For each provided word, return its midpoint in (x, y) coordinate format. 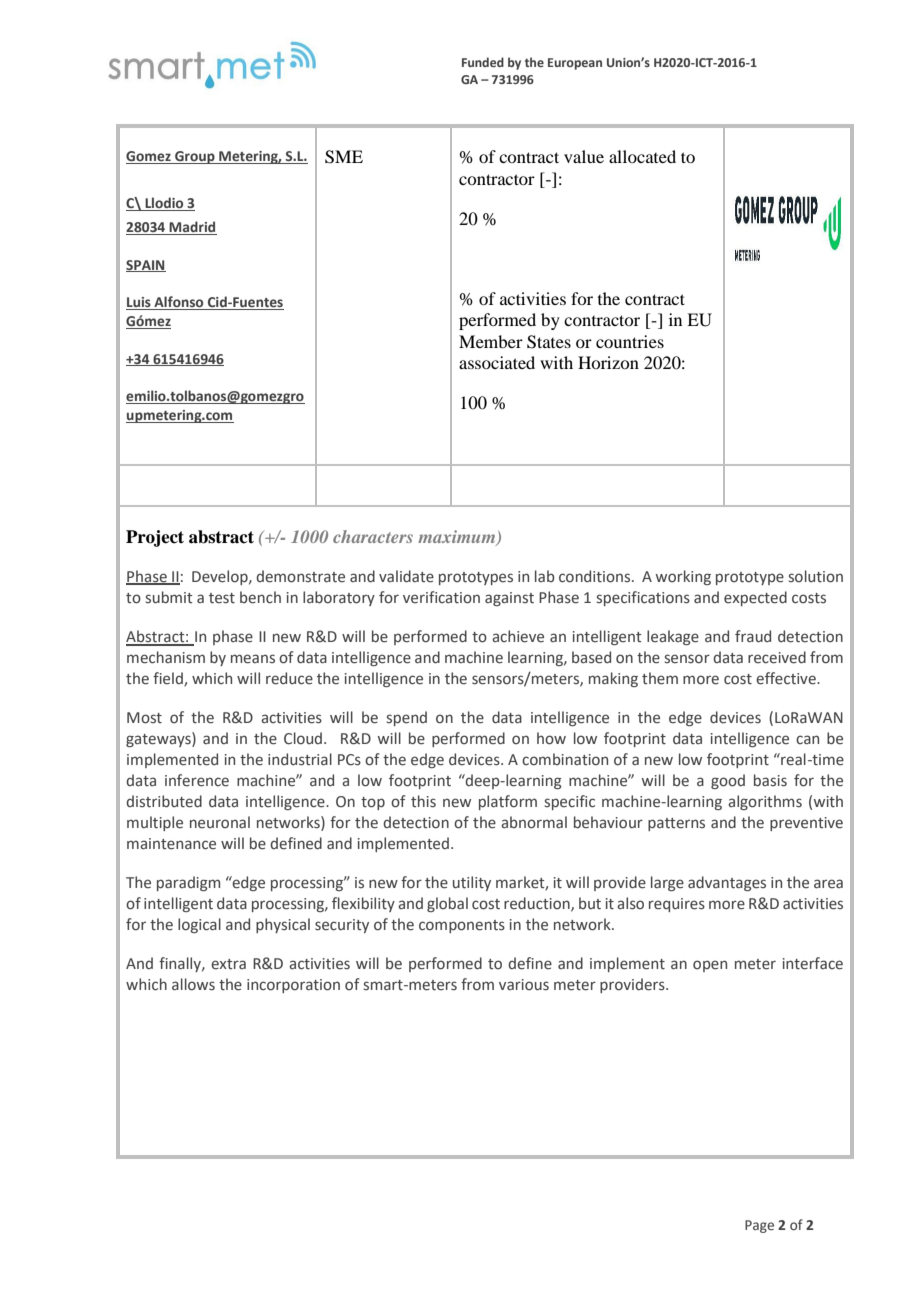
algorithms (765, 802)
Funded (483, 62)
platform (508, 802)
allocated (642, 156)
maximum (458, 538)
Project (155, 538)
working (683, 577)
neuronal (220, 822)
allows (193, 984)
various (524, 985)
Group (195, 157)
